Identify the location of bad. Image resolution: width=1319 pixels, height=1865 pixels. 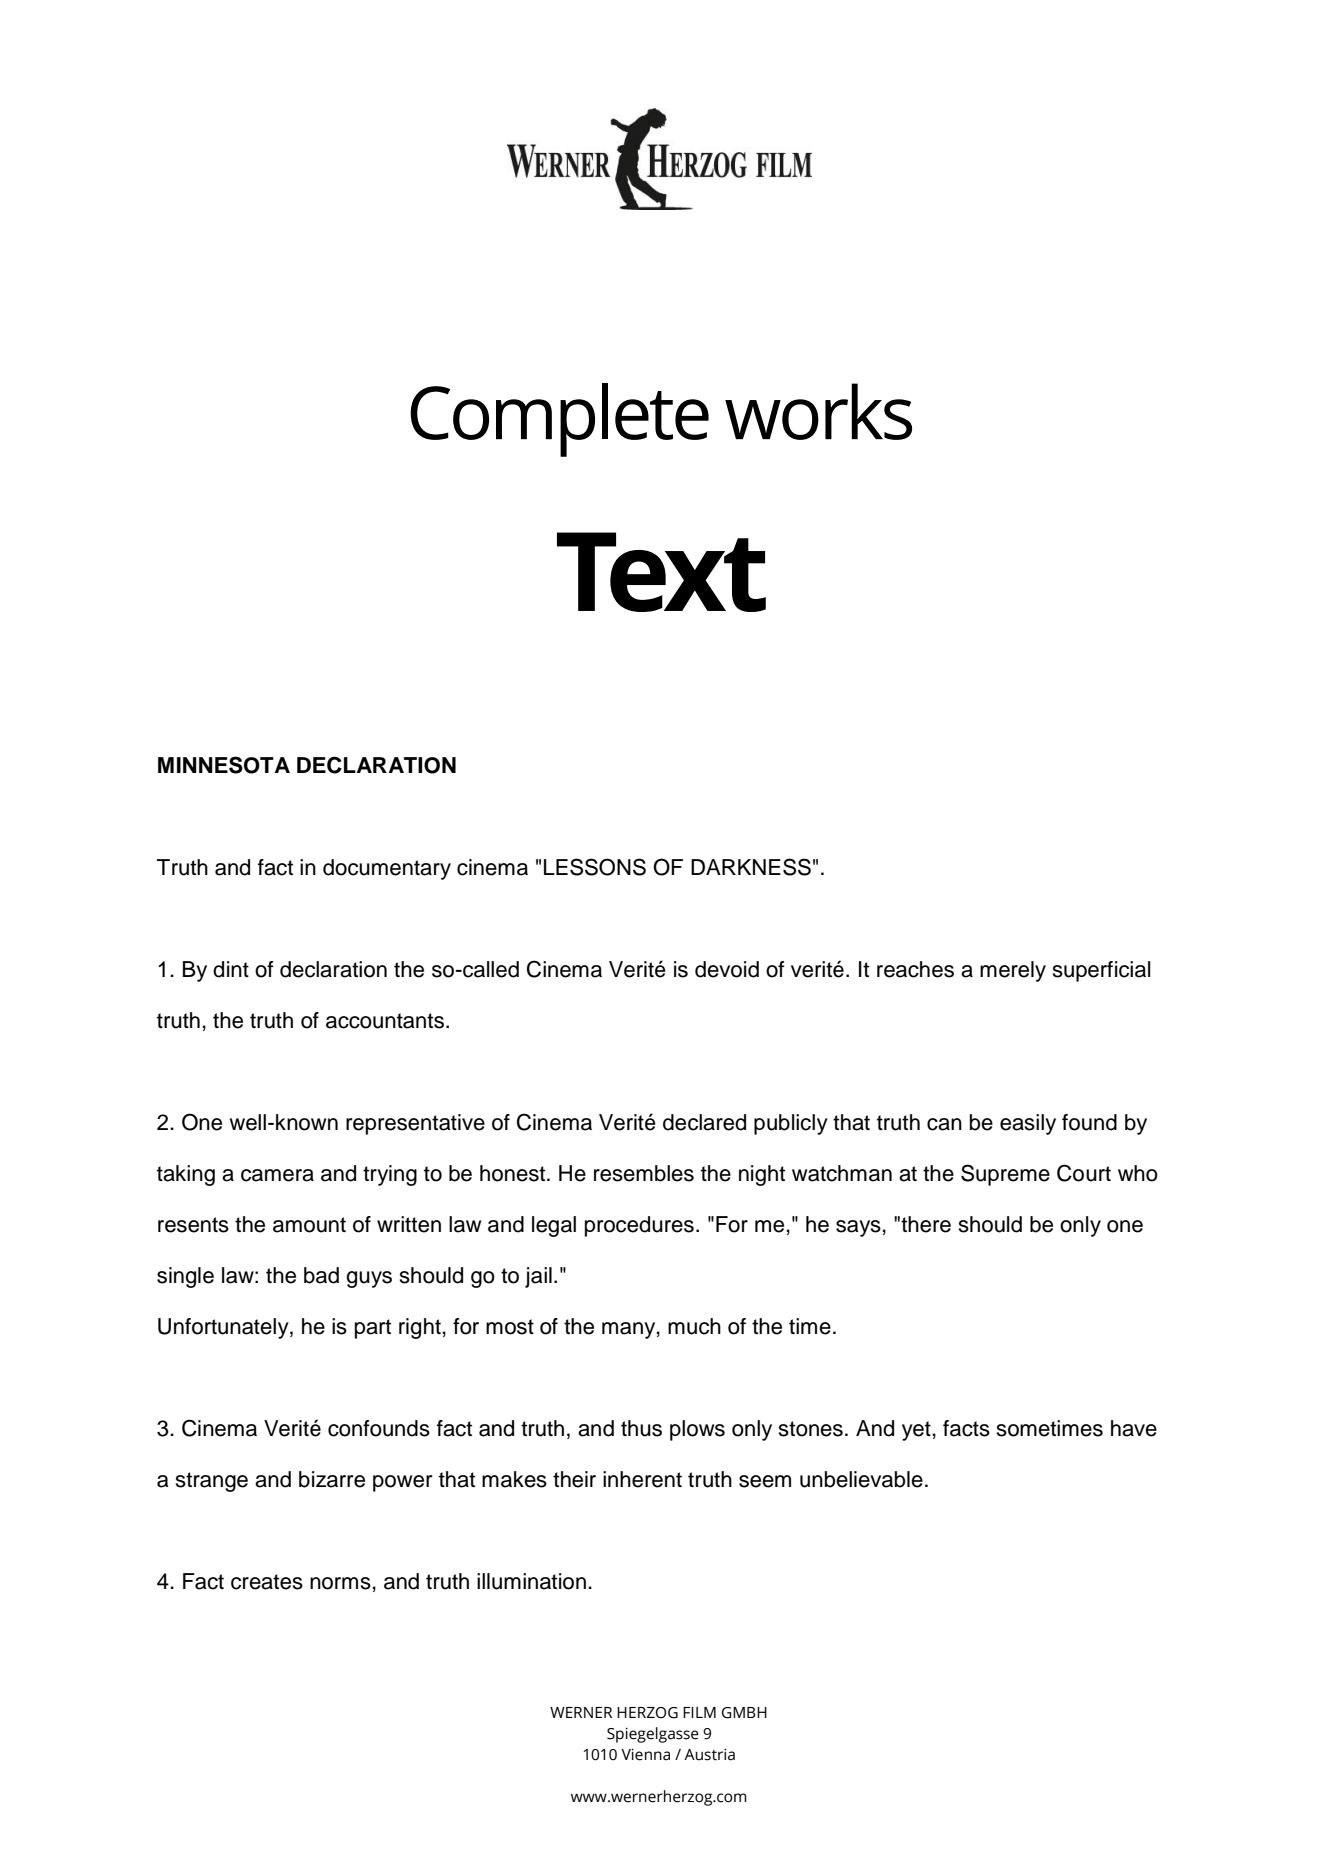
(321, 1275).
